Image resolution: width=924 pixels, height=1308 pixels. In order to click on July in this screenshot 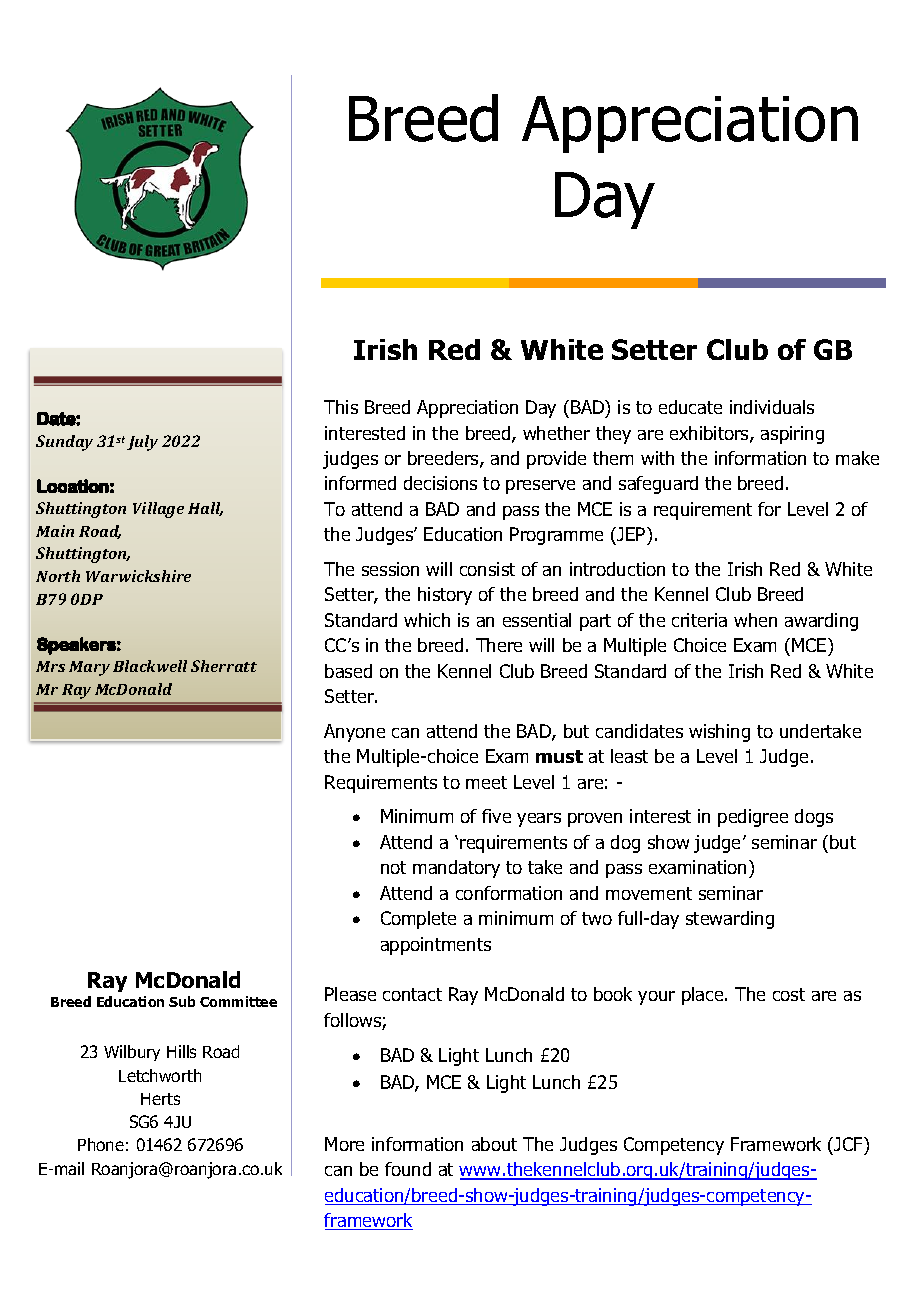, I will do `click(142, 443)`.
